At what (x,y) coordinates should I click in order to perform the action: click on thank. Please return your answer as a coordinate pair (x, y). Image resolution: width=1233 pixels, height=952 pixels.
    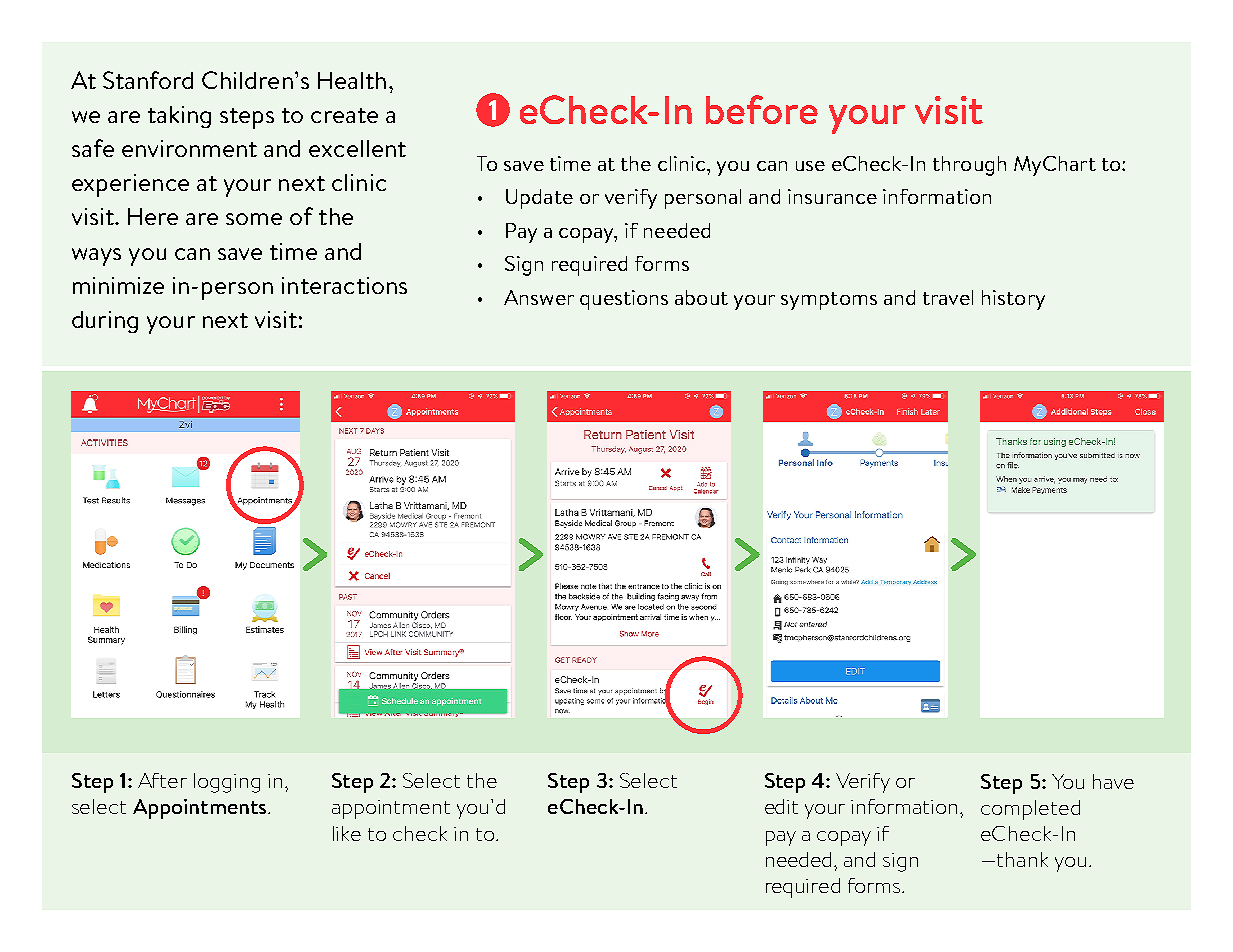
    Looking at the image, I should click on (1022, 859).
